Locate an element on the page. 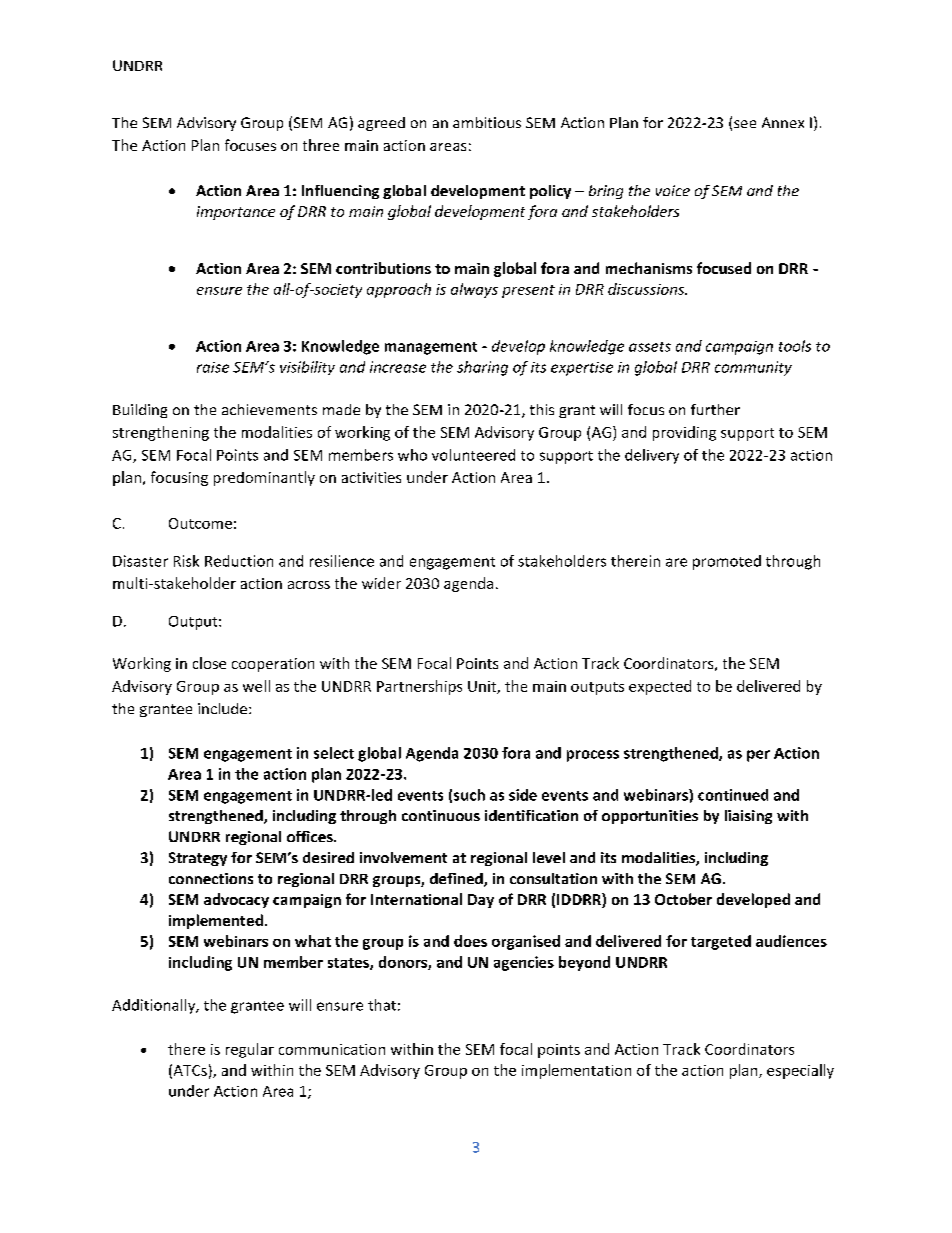  promoted is located at coordinates (727, 562).
